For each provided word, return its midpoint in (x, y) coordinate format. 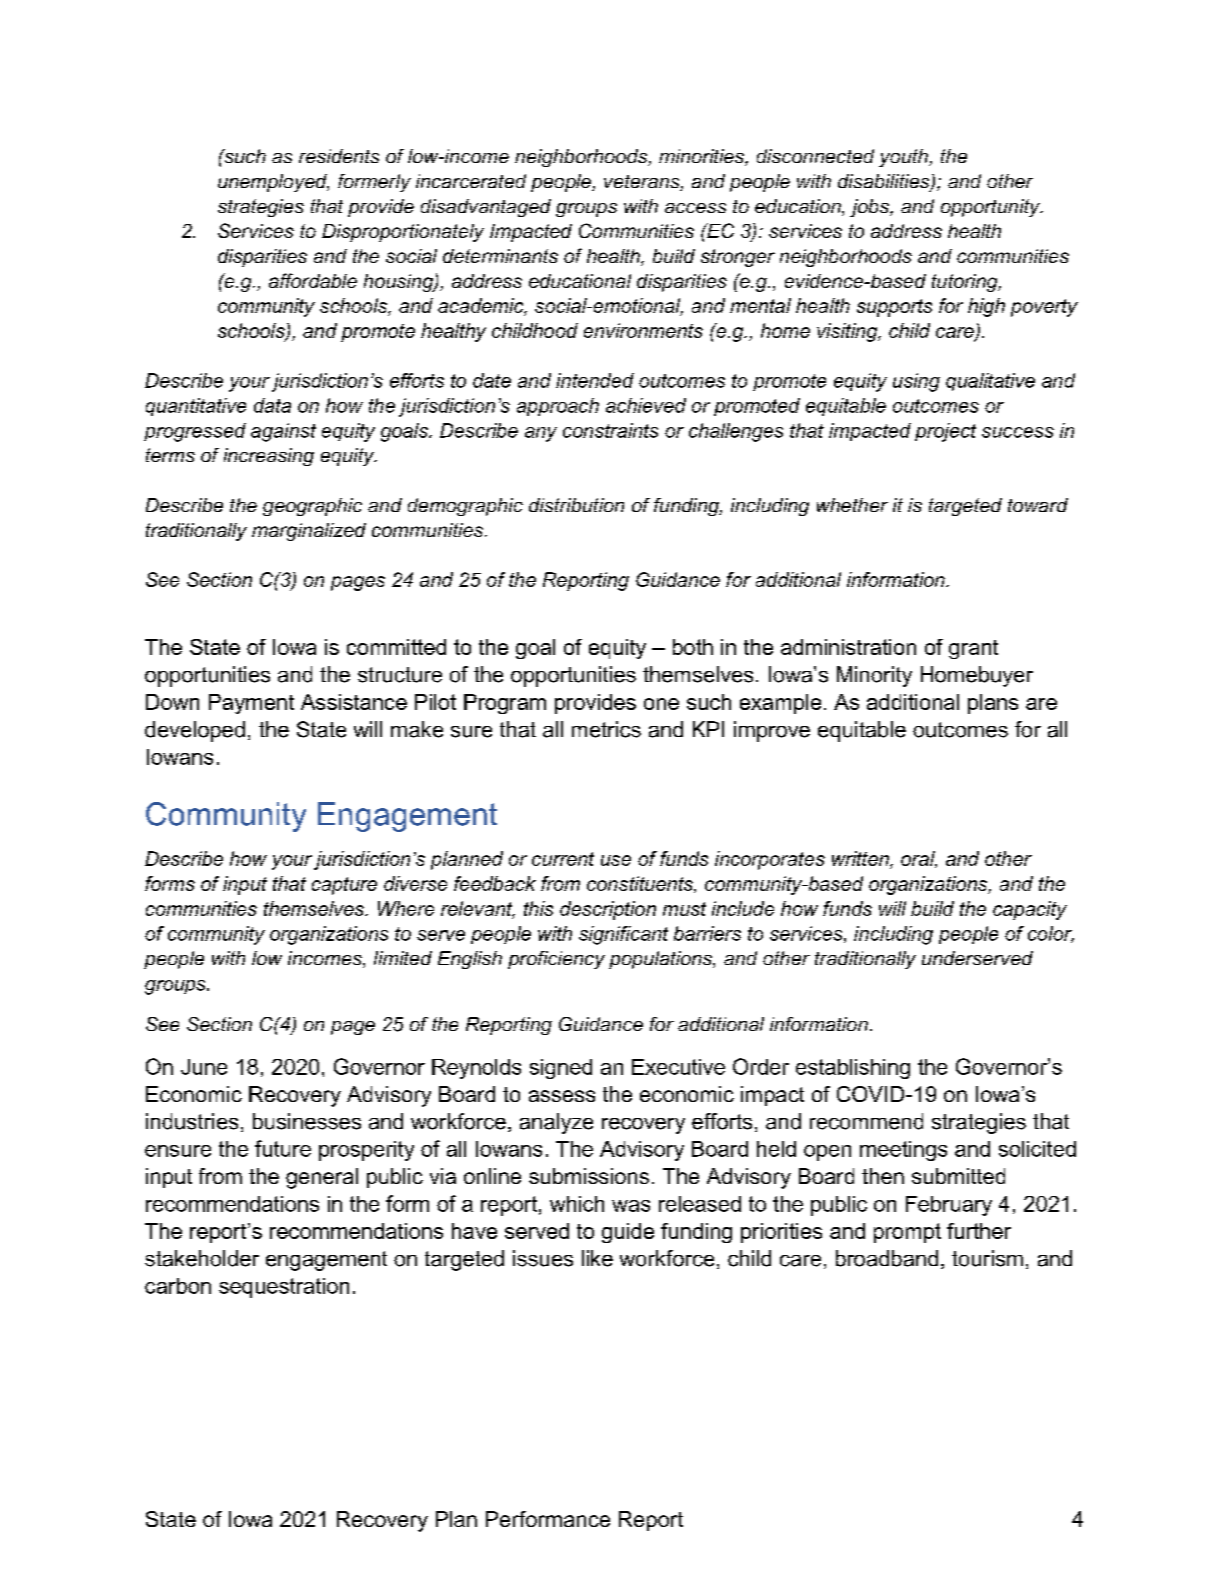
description (608, 910)
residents (339, 156)
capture (344, 886)
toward (1038, 505)
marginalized (309, 532)
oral (919, 859)
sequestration (284, 1288)
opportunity (991, 208)
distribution (576, 505)
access (695, 208)
